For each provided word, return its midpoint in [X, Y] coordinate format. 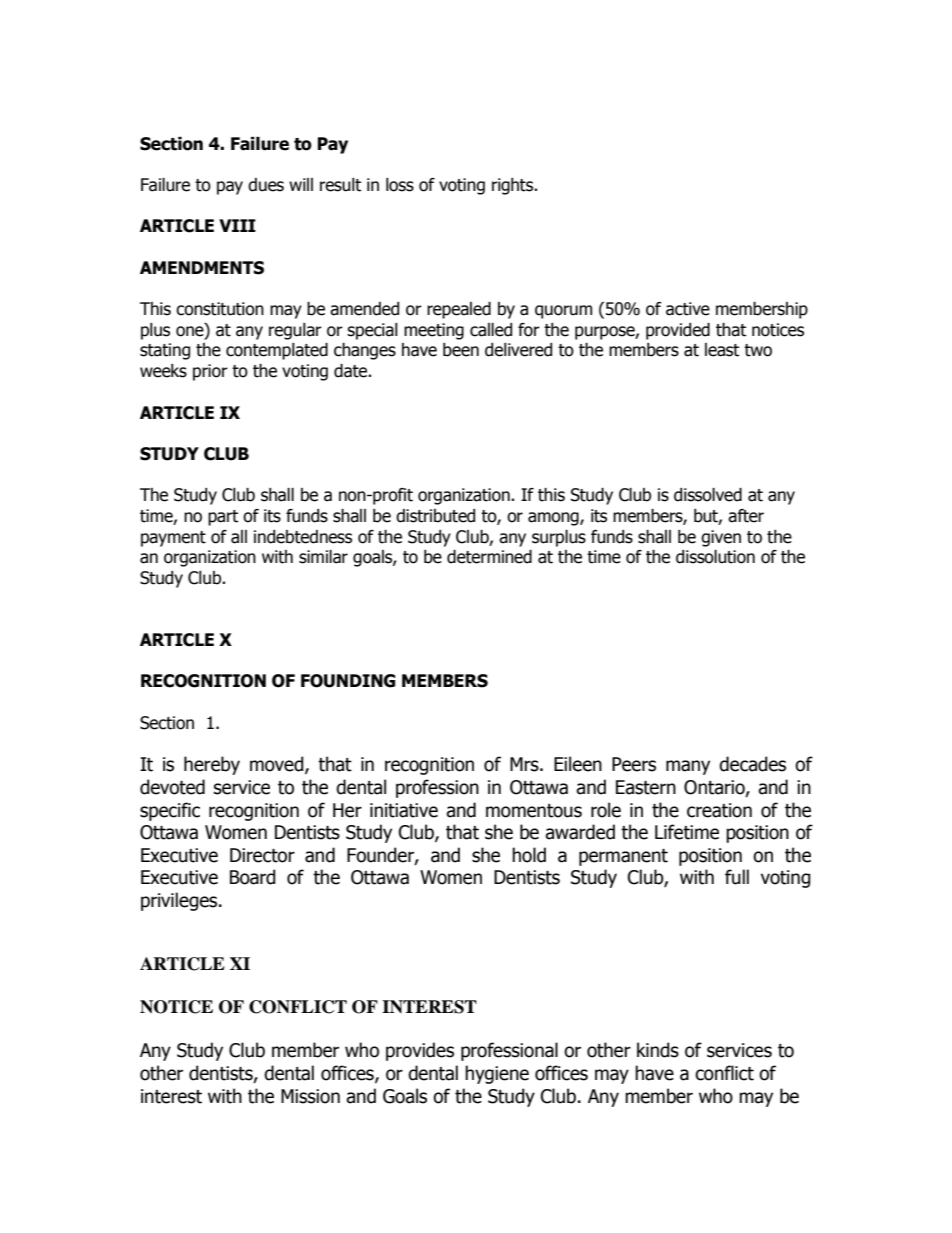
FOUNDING [348, 681]
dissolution [715, 557]
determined [489, 557]
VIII [237, 225]
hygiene [497, 1074]
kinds [658, 1050]
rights [514, 186]
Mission [310, 1096]
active [688, 309]
